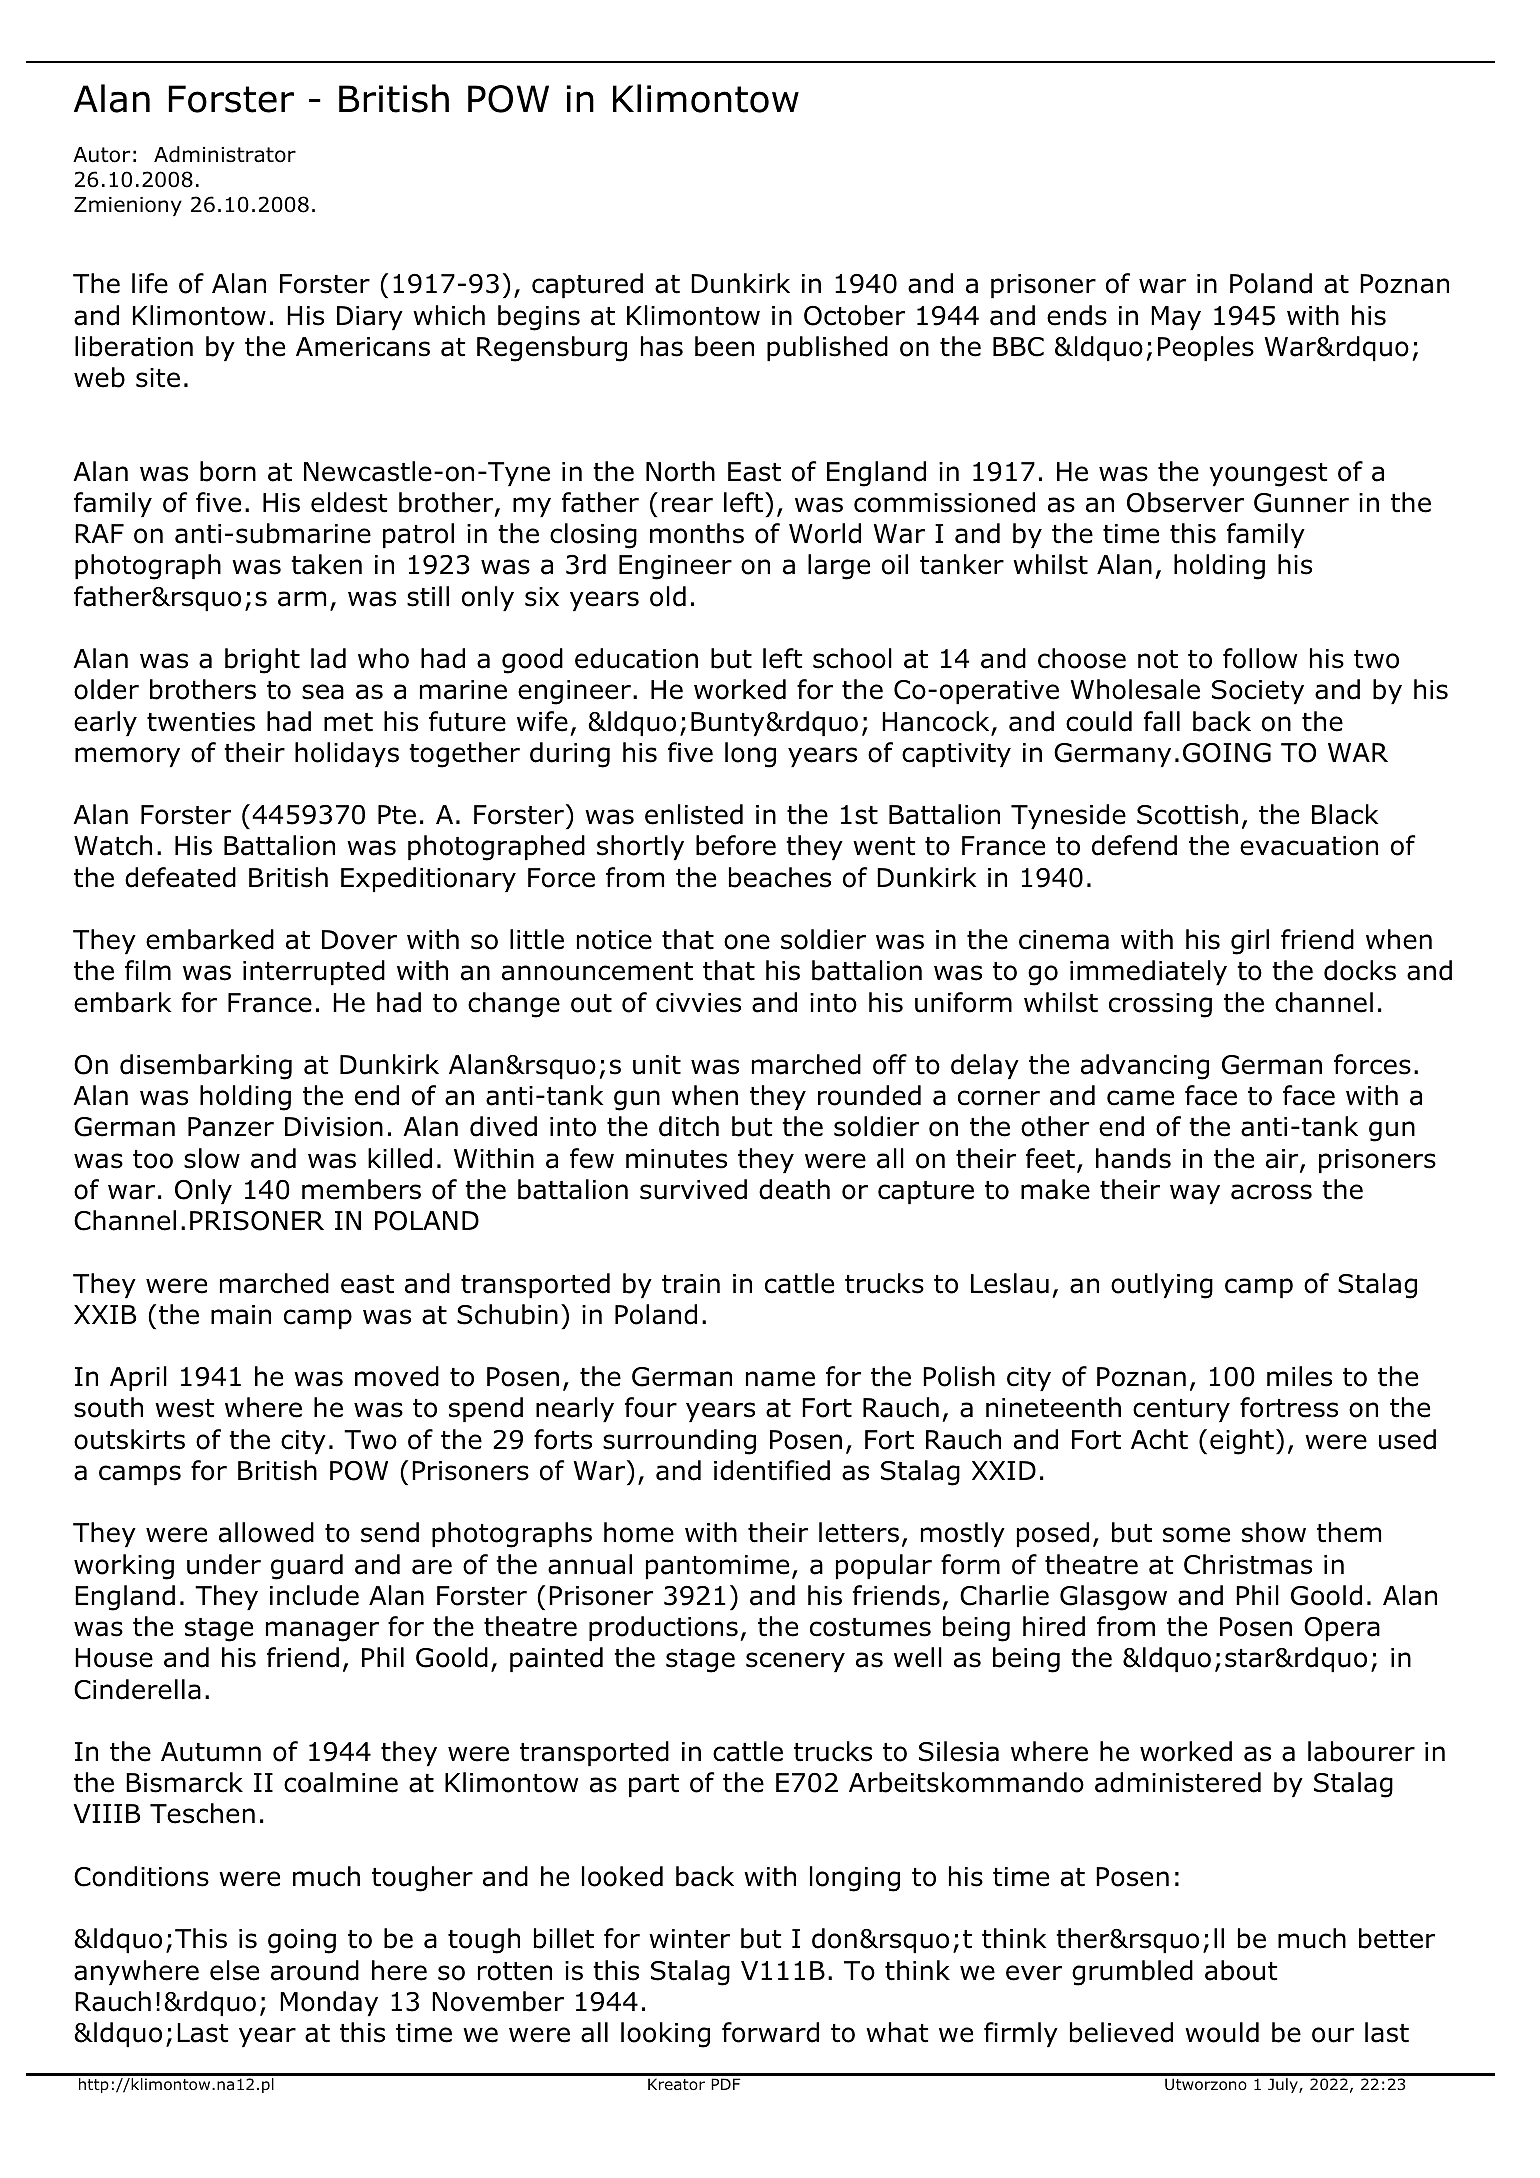  Describe the element at coordinates (234, 1970) in the screenshot. I see `else` at that location.
